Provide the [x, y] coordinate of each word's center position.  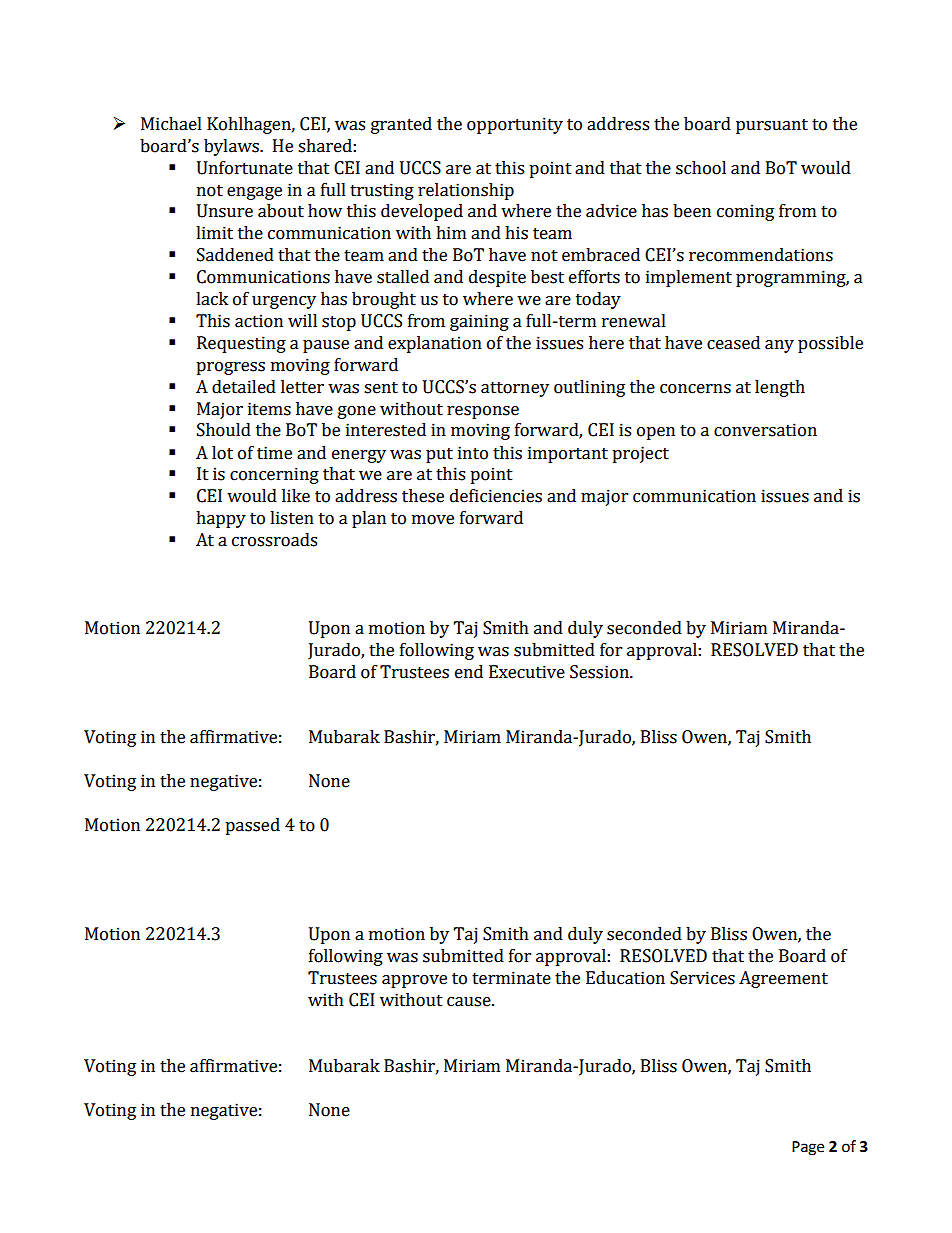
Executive [527, 672]
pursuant [772, 126]
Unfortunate [245, 168]
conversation [765, 430]
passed [252, 826]
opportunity [515, 125]
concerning [274, 475]
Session [600, 672]
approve [414, 981]
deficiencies [496, 496]
